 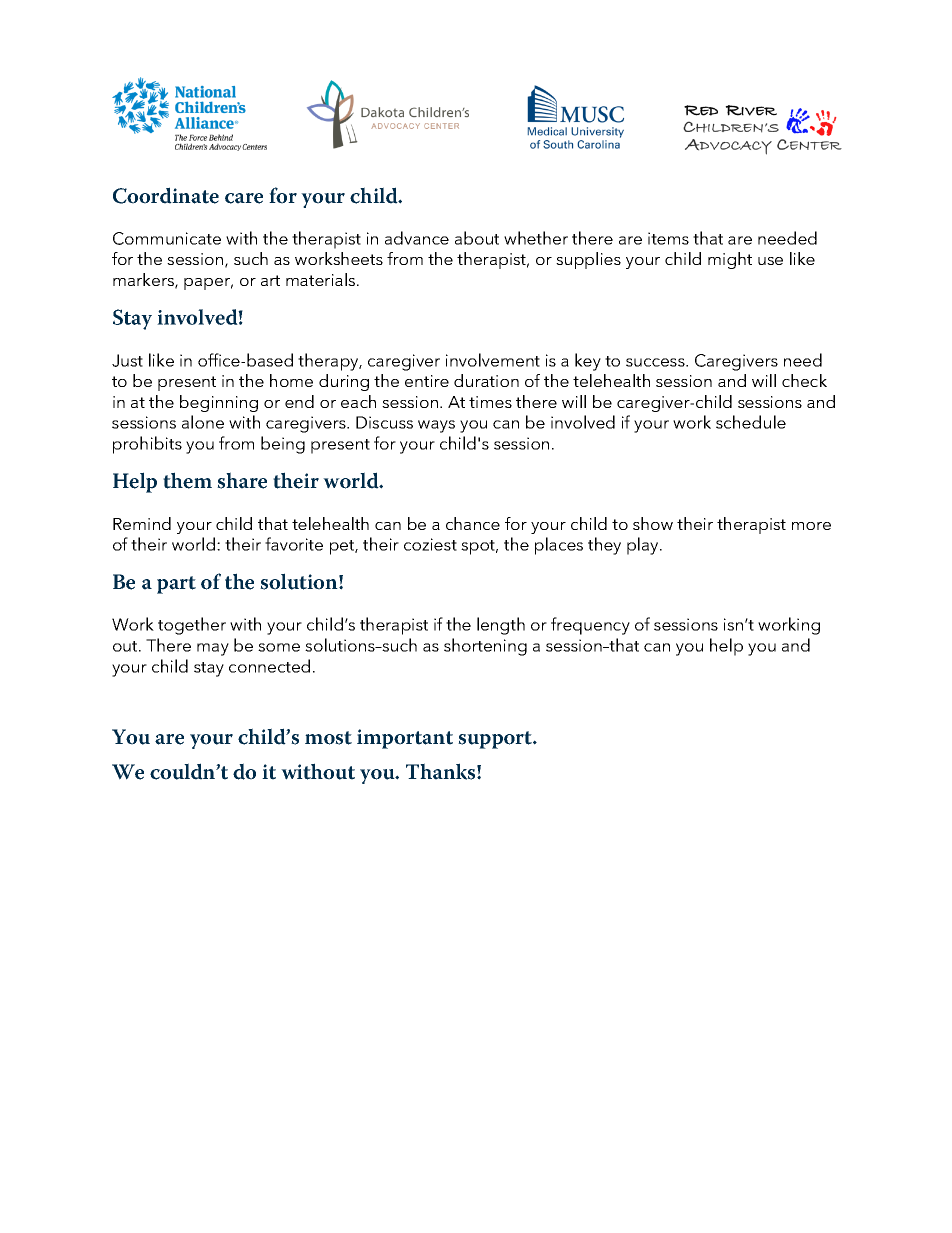 I want to click on items, so click(x=668, y=238).
